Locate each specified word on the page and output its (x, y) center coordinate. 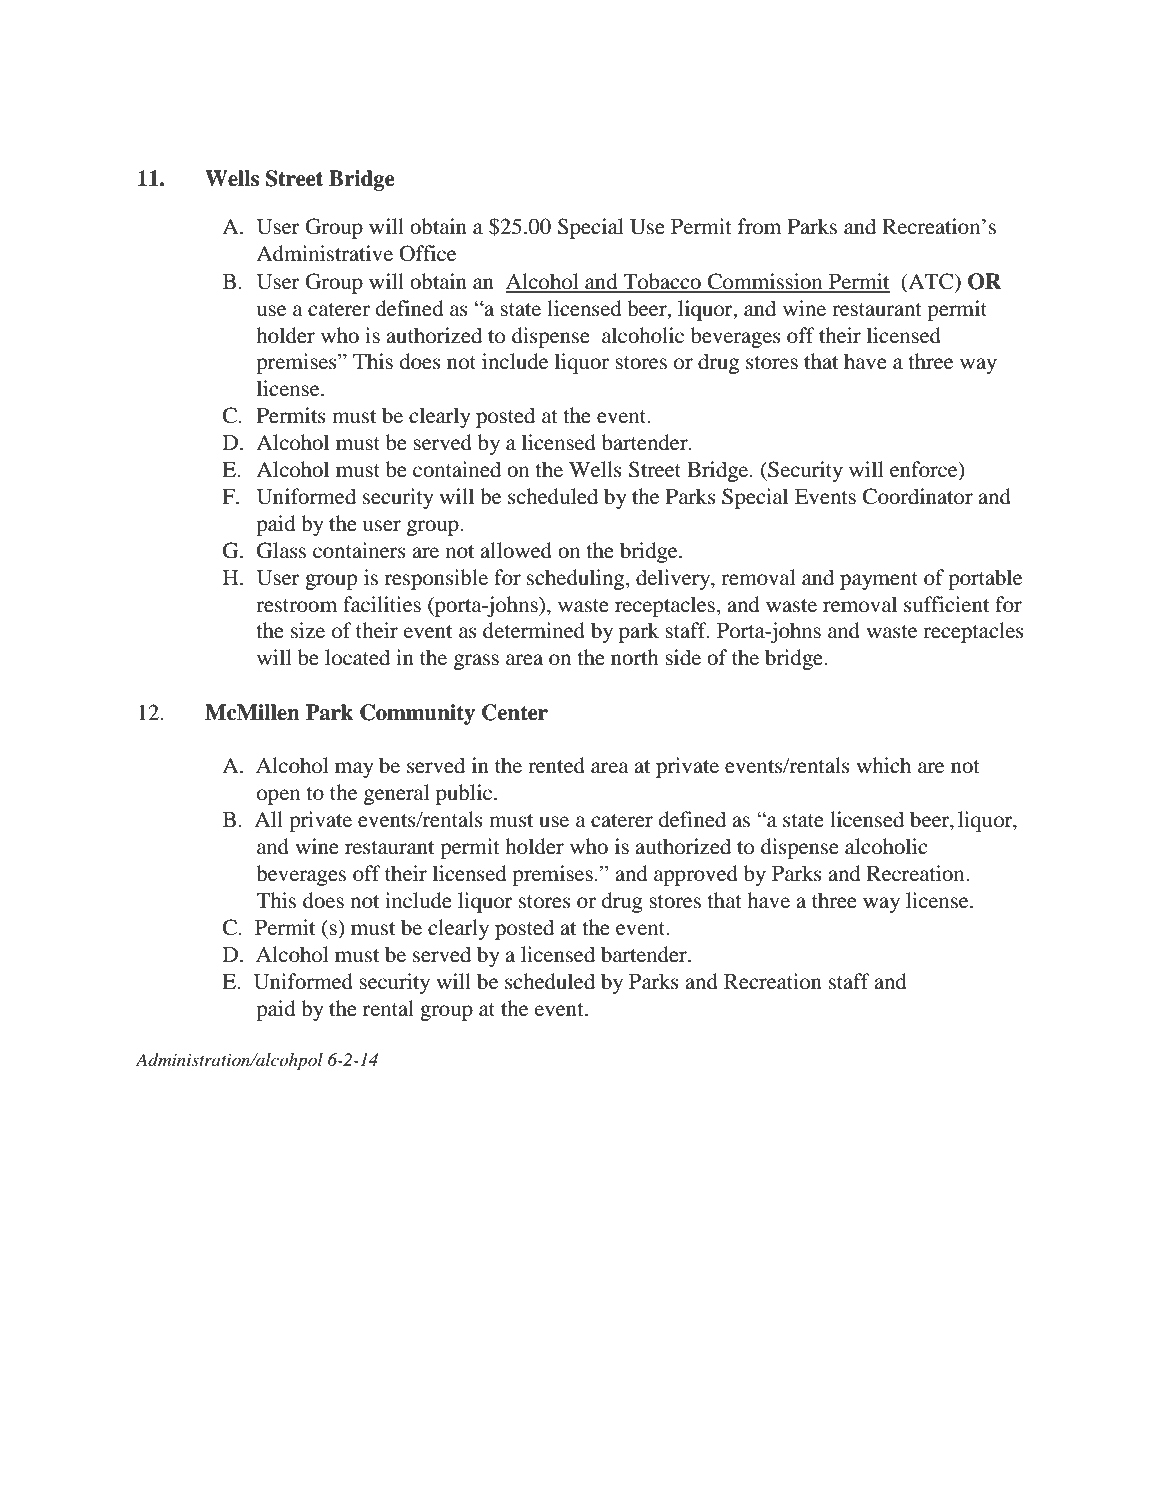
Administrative (324, 253)
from (759, 226)
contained (457, 469)
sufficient (946, 604)
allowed (516, 550)
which (884, 765)
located (357, 657)
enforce (925, 470)
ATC (931, 281)
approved (696, 875)
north (635, 657)
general (397, 794)
